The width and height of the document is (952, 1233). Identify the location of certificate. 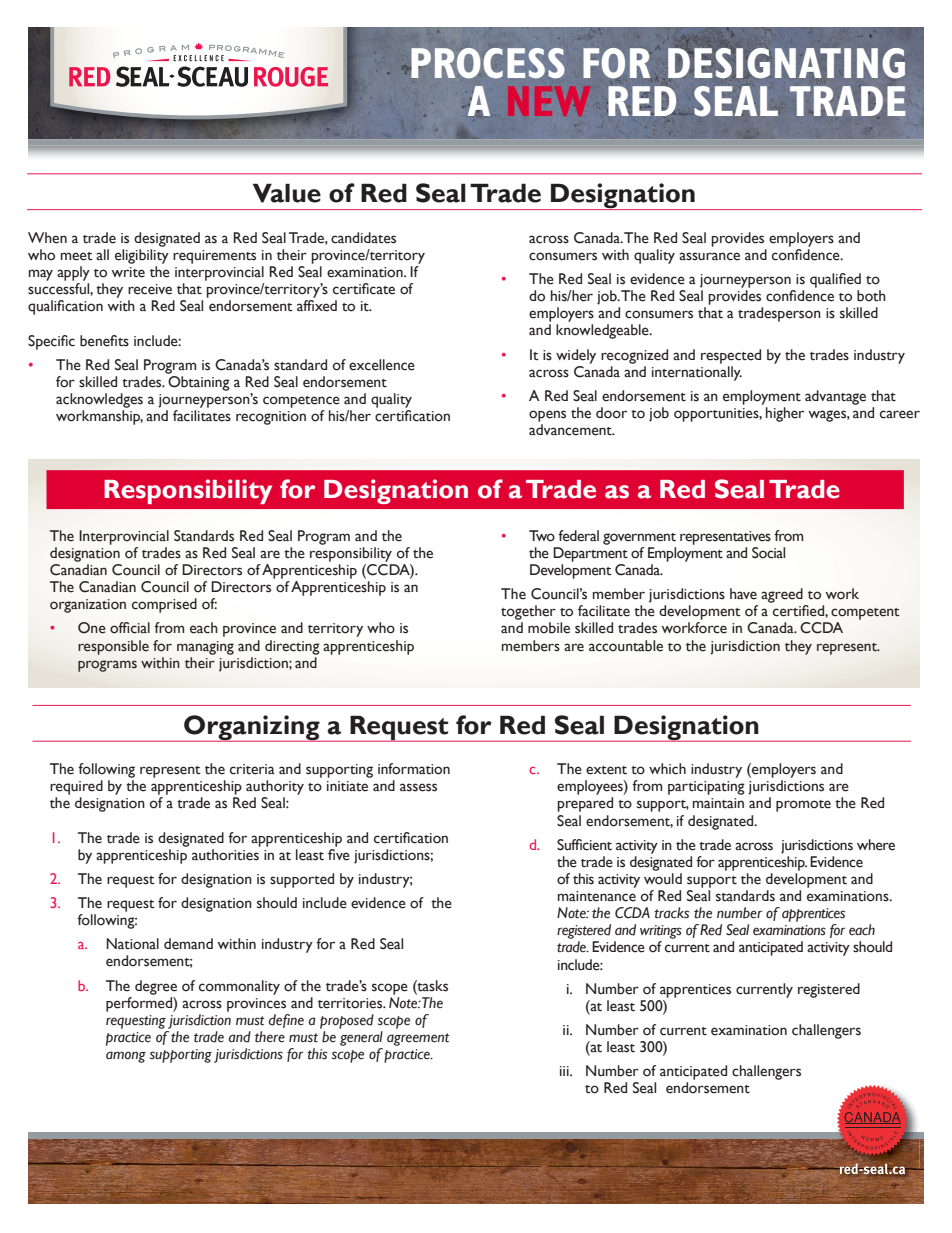
(364, 289).
